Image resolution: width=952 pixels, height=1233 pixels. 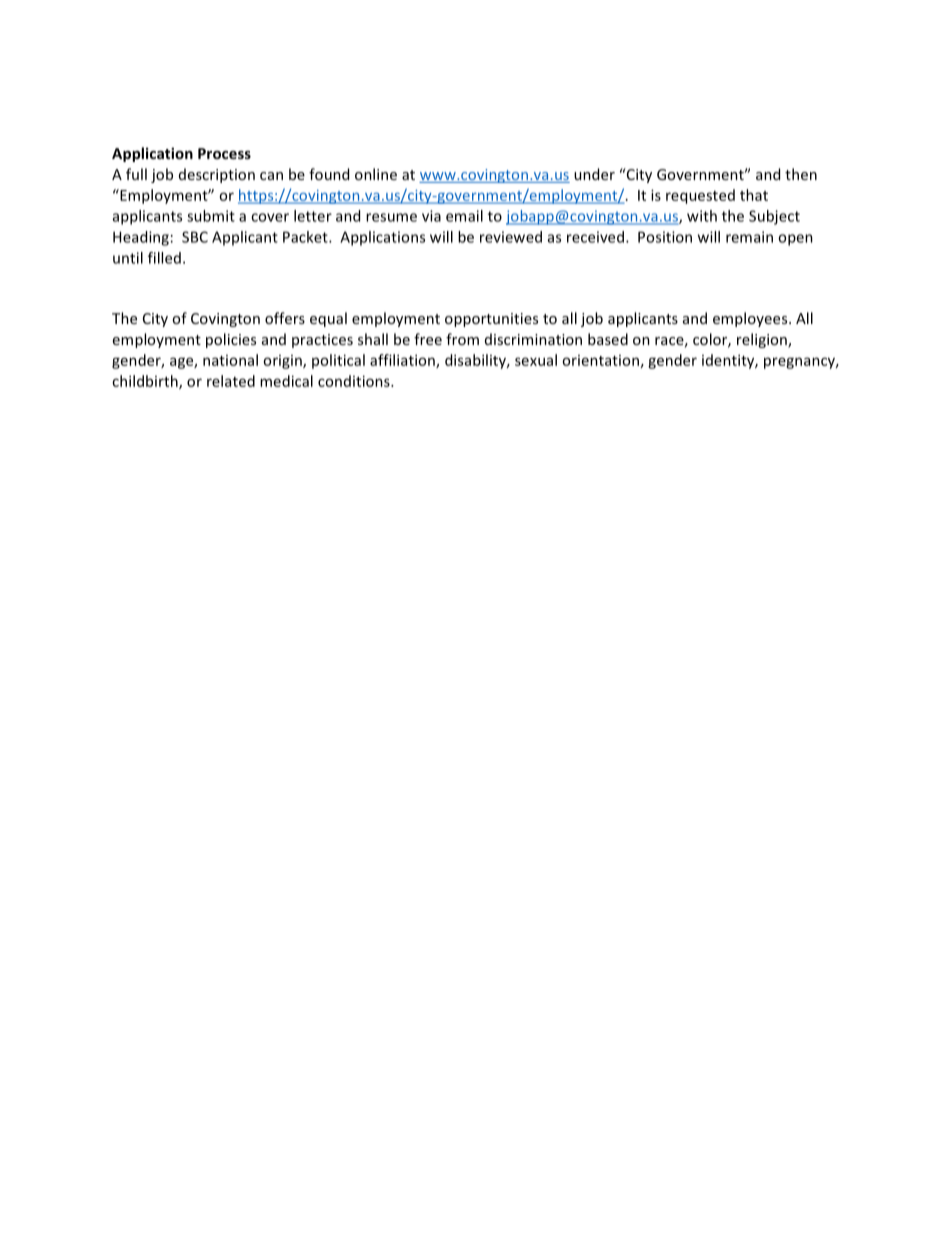 What do you see at coordinates (491, 320) in the screenshot?
I see `opportunities` at bounding box center [491, 320].
